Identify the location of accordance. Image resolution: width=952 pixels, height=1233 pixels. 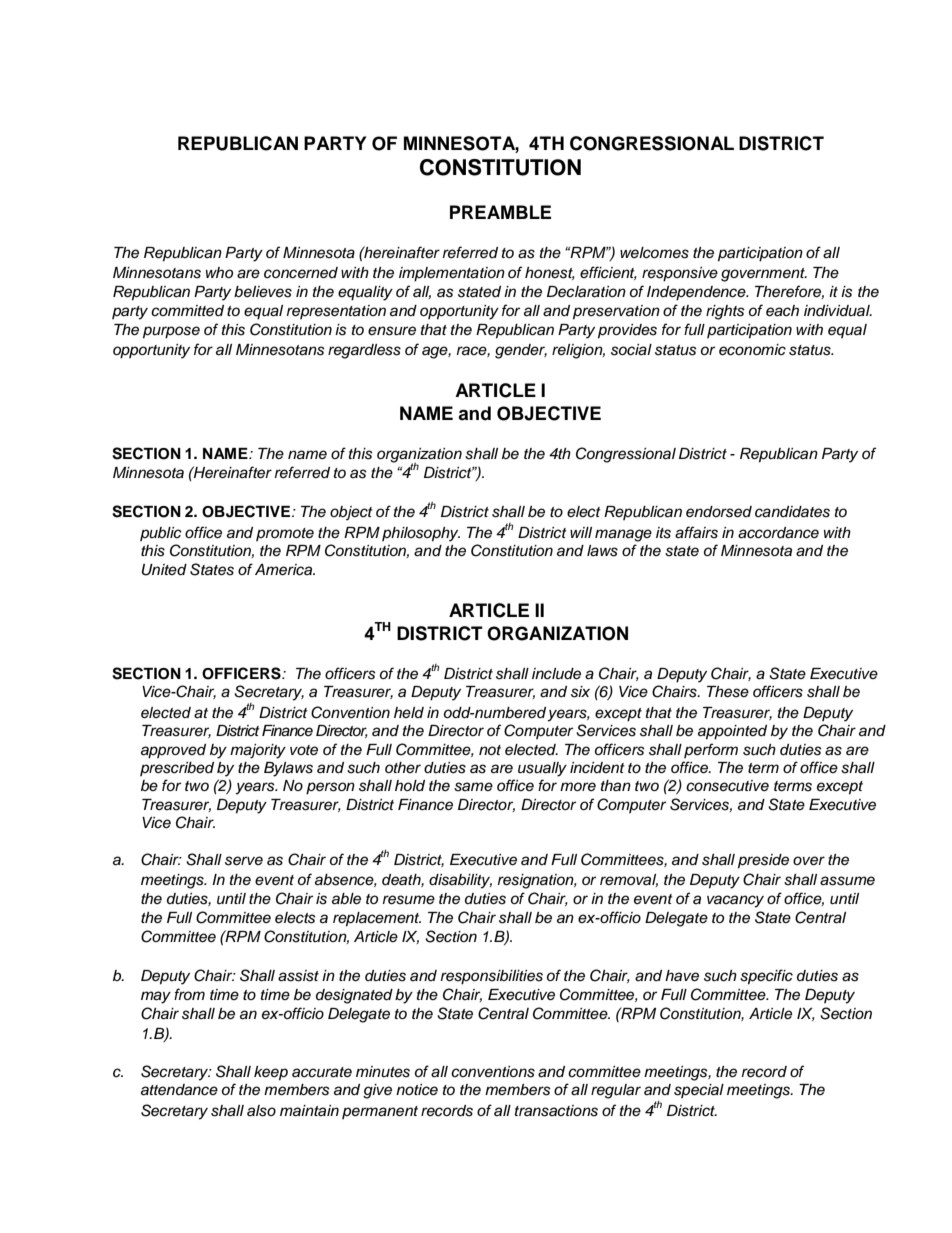
(778, 533).
